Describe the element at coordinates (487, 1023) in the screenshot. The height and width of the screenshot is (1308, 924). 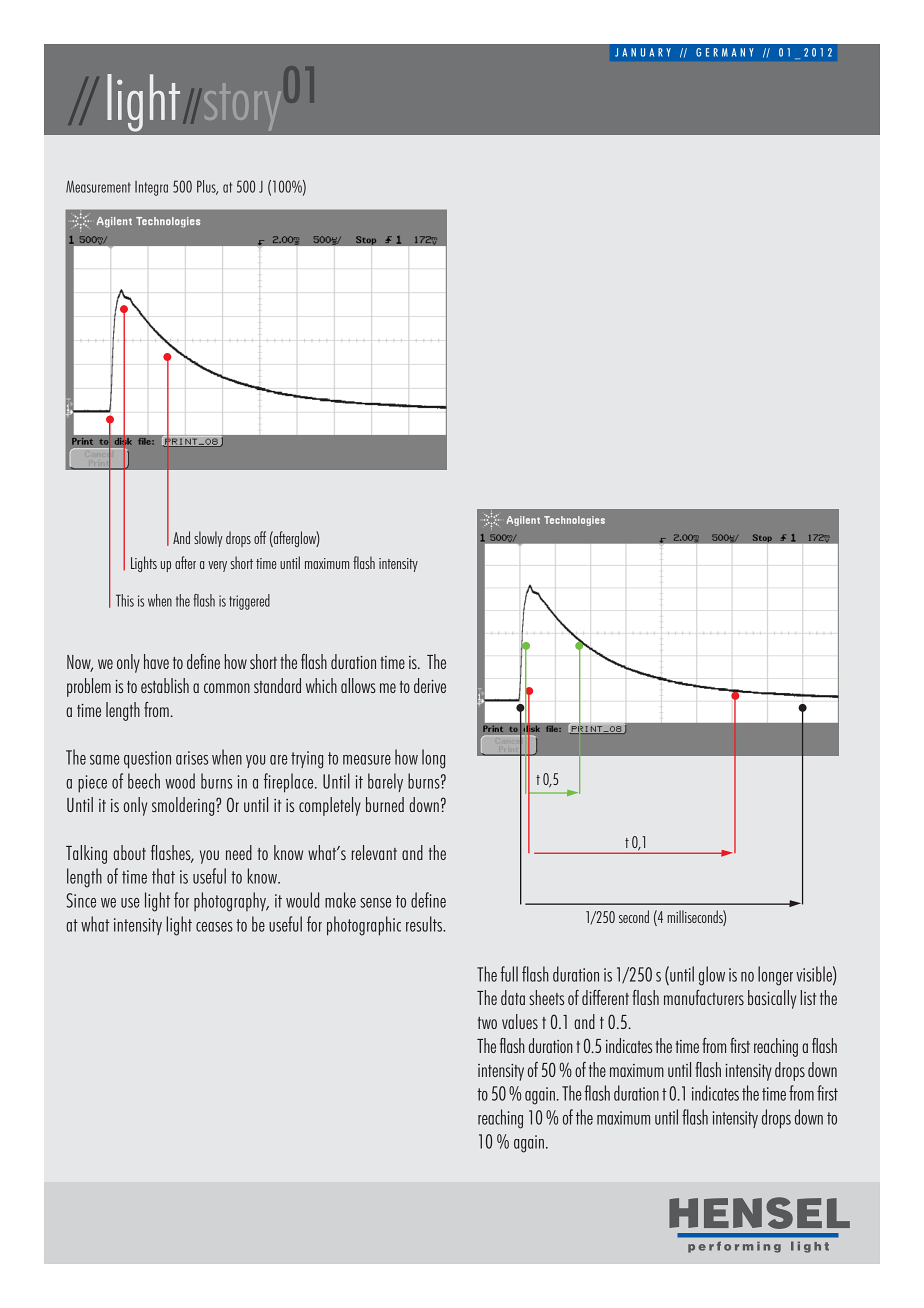
I see `two` at that location.
